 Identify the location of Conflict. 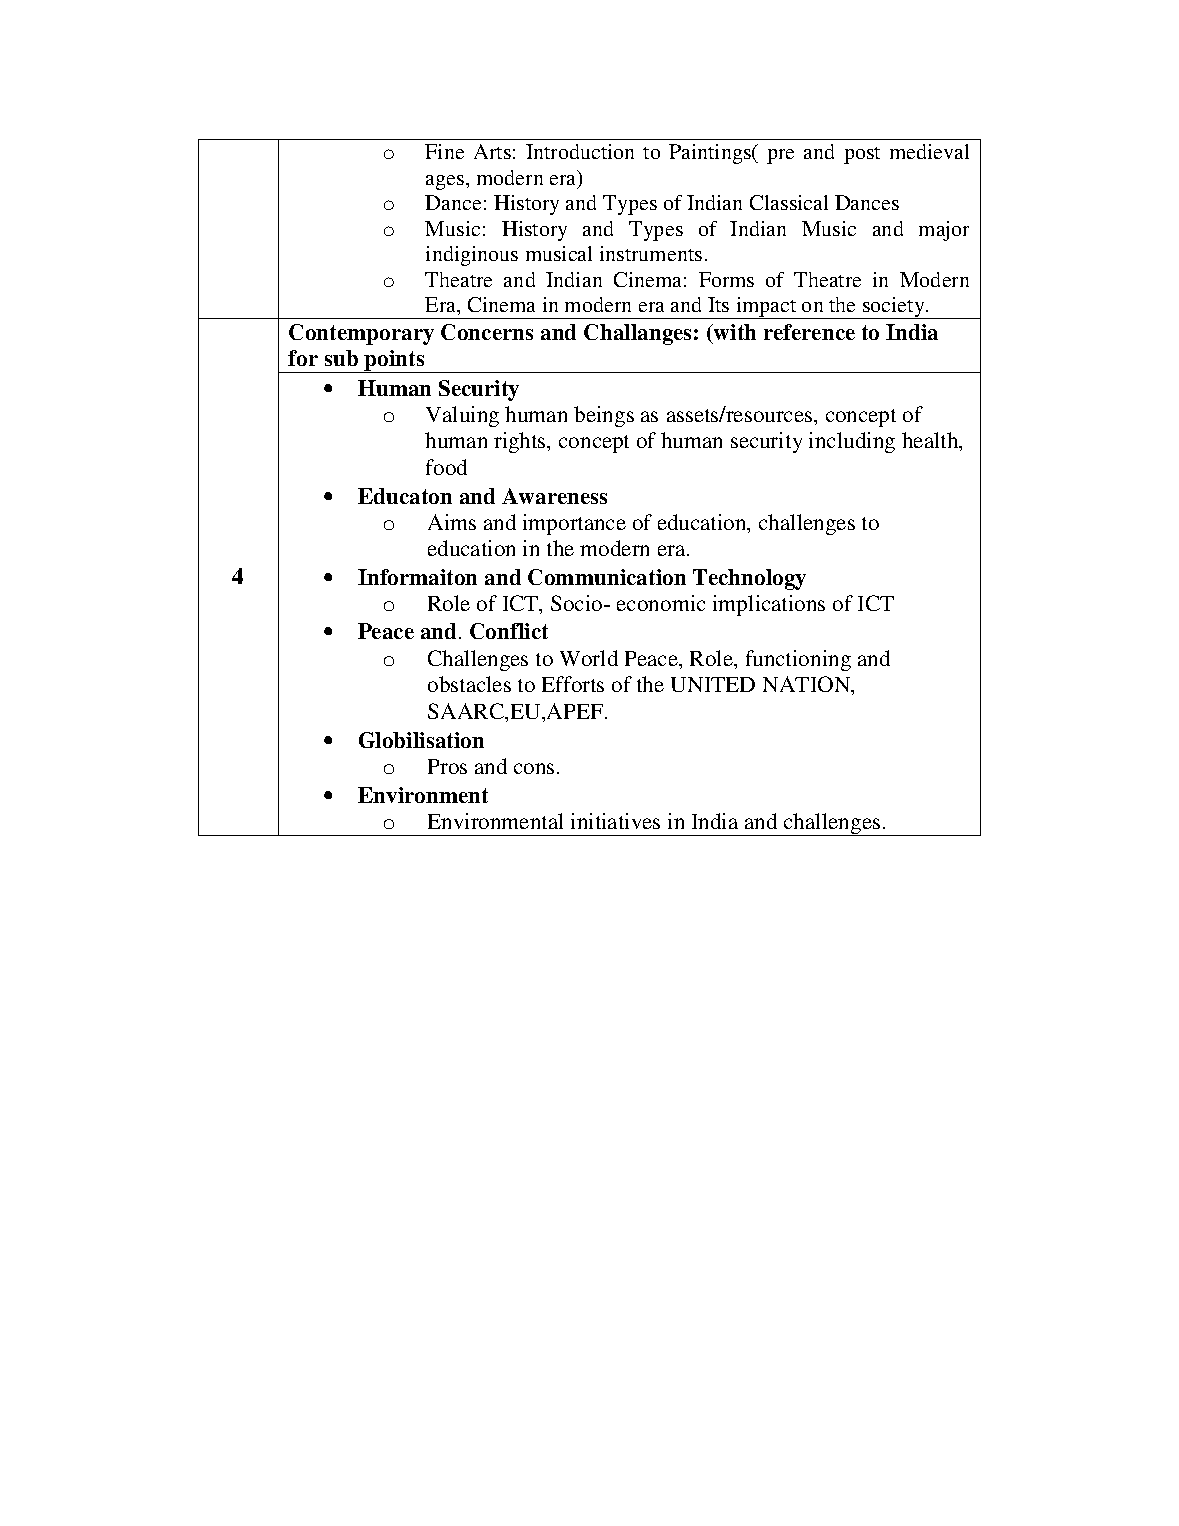
(509, 631).
